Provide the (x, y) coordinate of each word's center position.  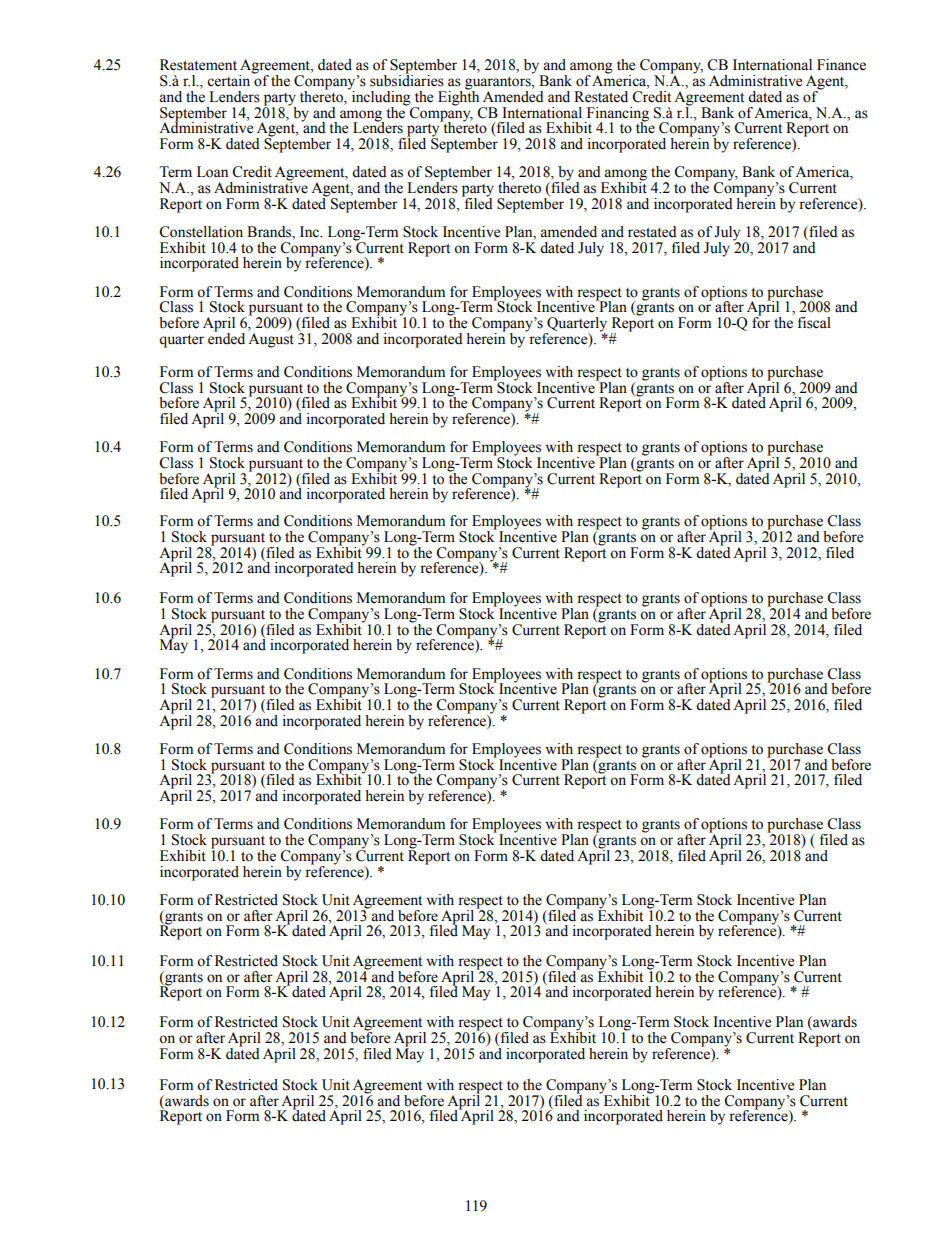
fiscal (814, 323)
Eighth (460, 98)
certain (228, 81)
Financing (617, 115)
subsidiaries (407, 80)
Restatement (198, 65)
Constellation (201, 232)
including (380, 98)
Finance (841, 65)
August (271, 340)
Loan (212, 172)
